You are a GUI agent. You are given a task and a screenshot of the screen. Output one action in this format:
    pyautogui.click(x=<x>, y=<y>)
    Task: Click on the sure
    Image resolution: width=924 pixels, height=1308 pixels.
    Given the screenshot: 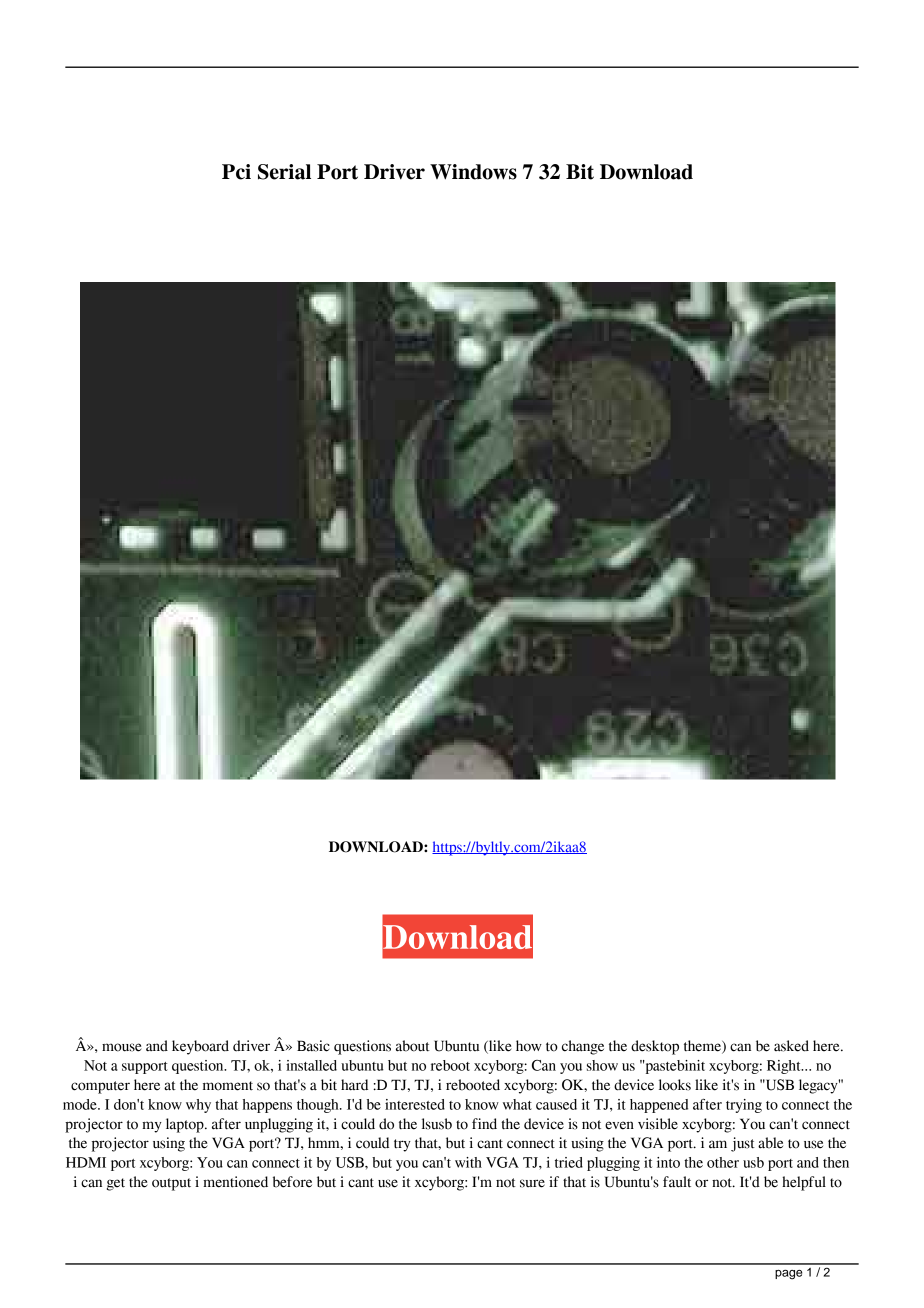 What is the action you would take?
    pyautogui.click(x=532, y=1183)
